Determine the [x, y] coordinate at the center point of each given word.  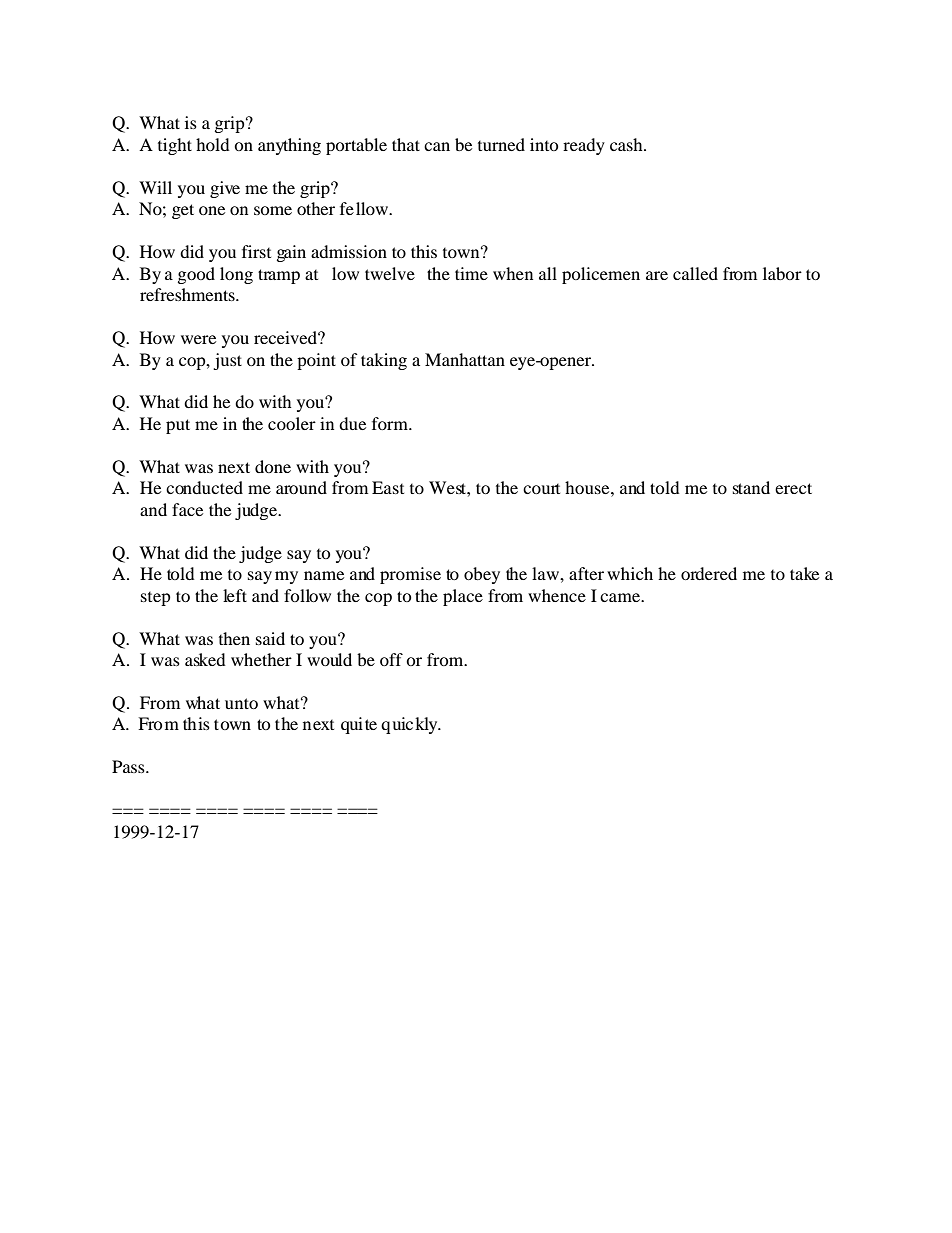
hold [213, 144]
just [227, 361]
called [695, 273]
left [235, 595]
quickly [410, 725]
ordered [709, 573]
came [621, 597]
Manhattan [465, 359]
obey [482, 575]
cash [627, 144]
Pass [129, 766]
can [437, 146]
